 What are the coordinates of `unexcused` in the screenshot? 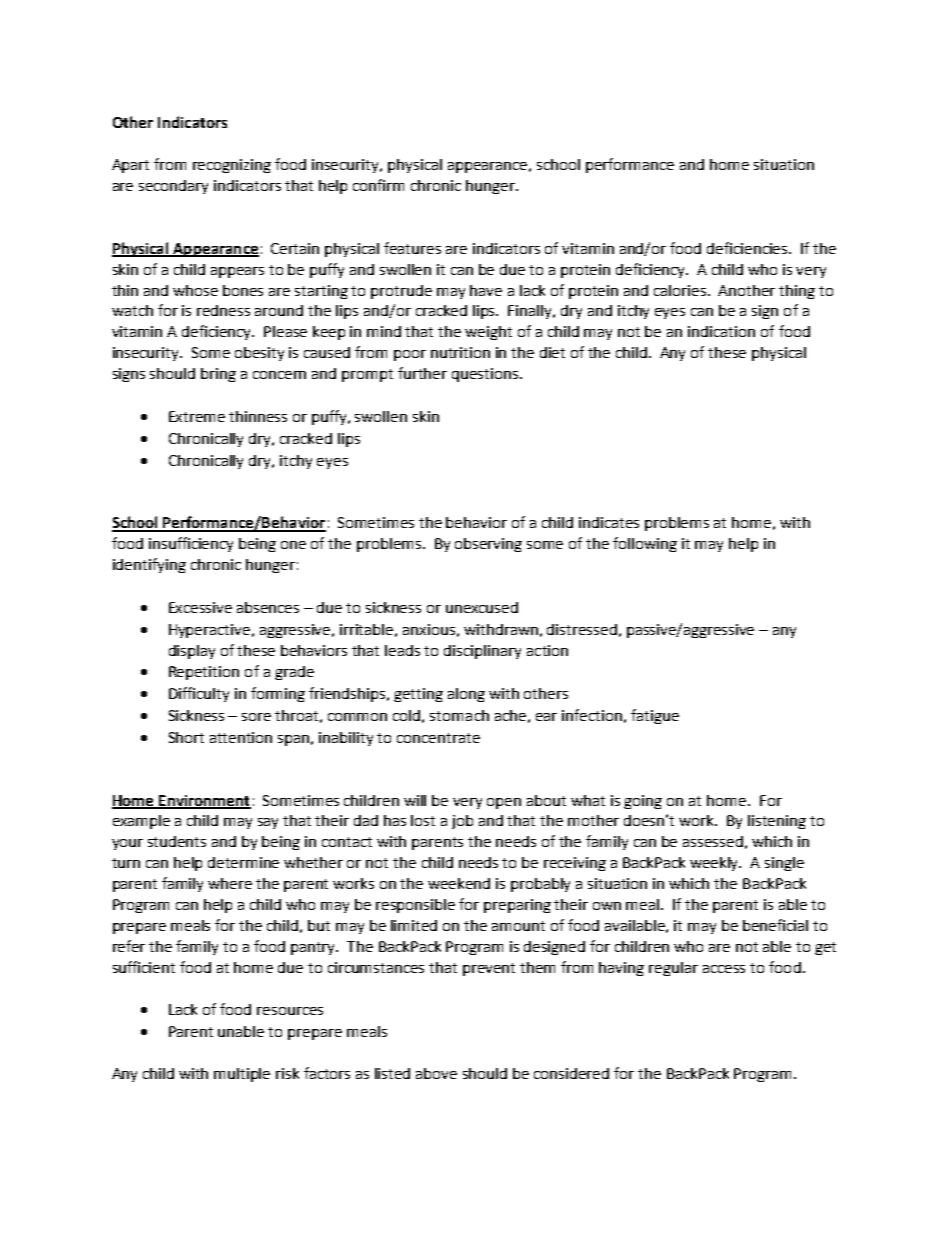 It's located at (482, 607).
